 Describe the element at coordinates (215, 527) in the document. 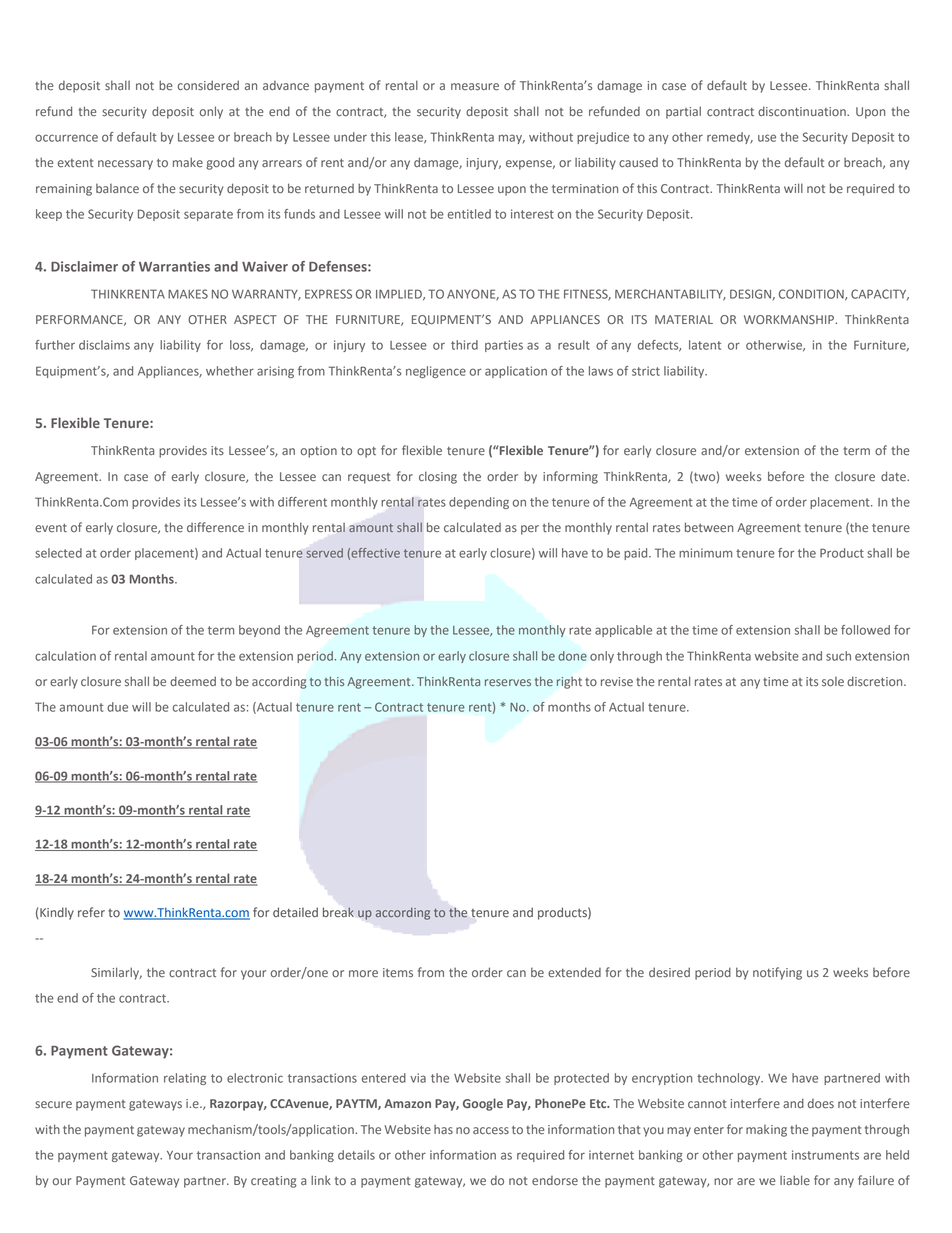

I see `difference` at that location.
